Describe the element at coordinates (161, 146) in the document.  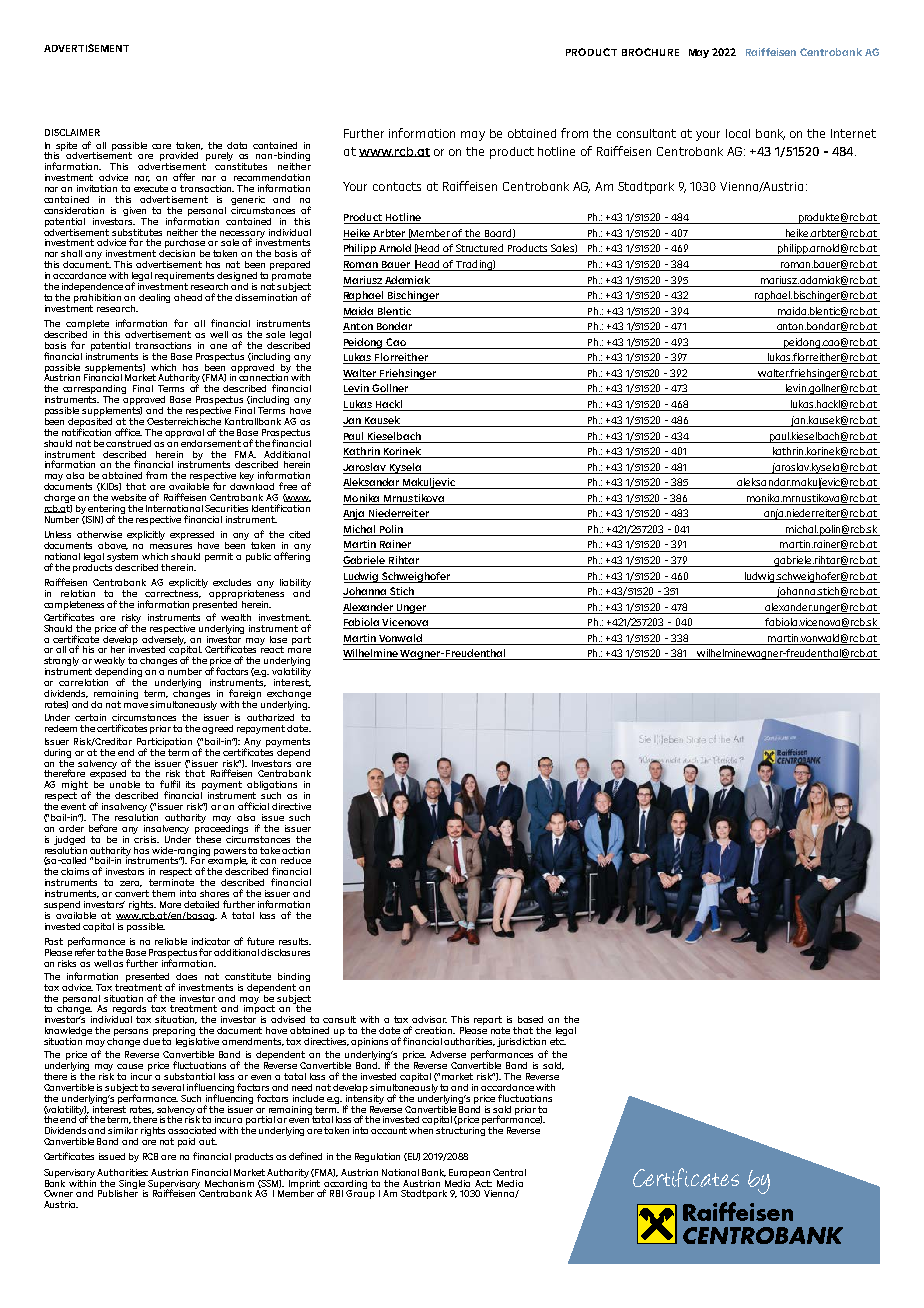
I see `care` at that location.
